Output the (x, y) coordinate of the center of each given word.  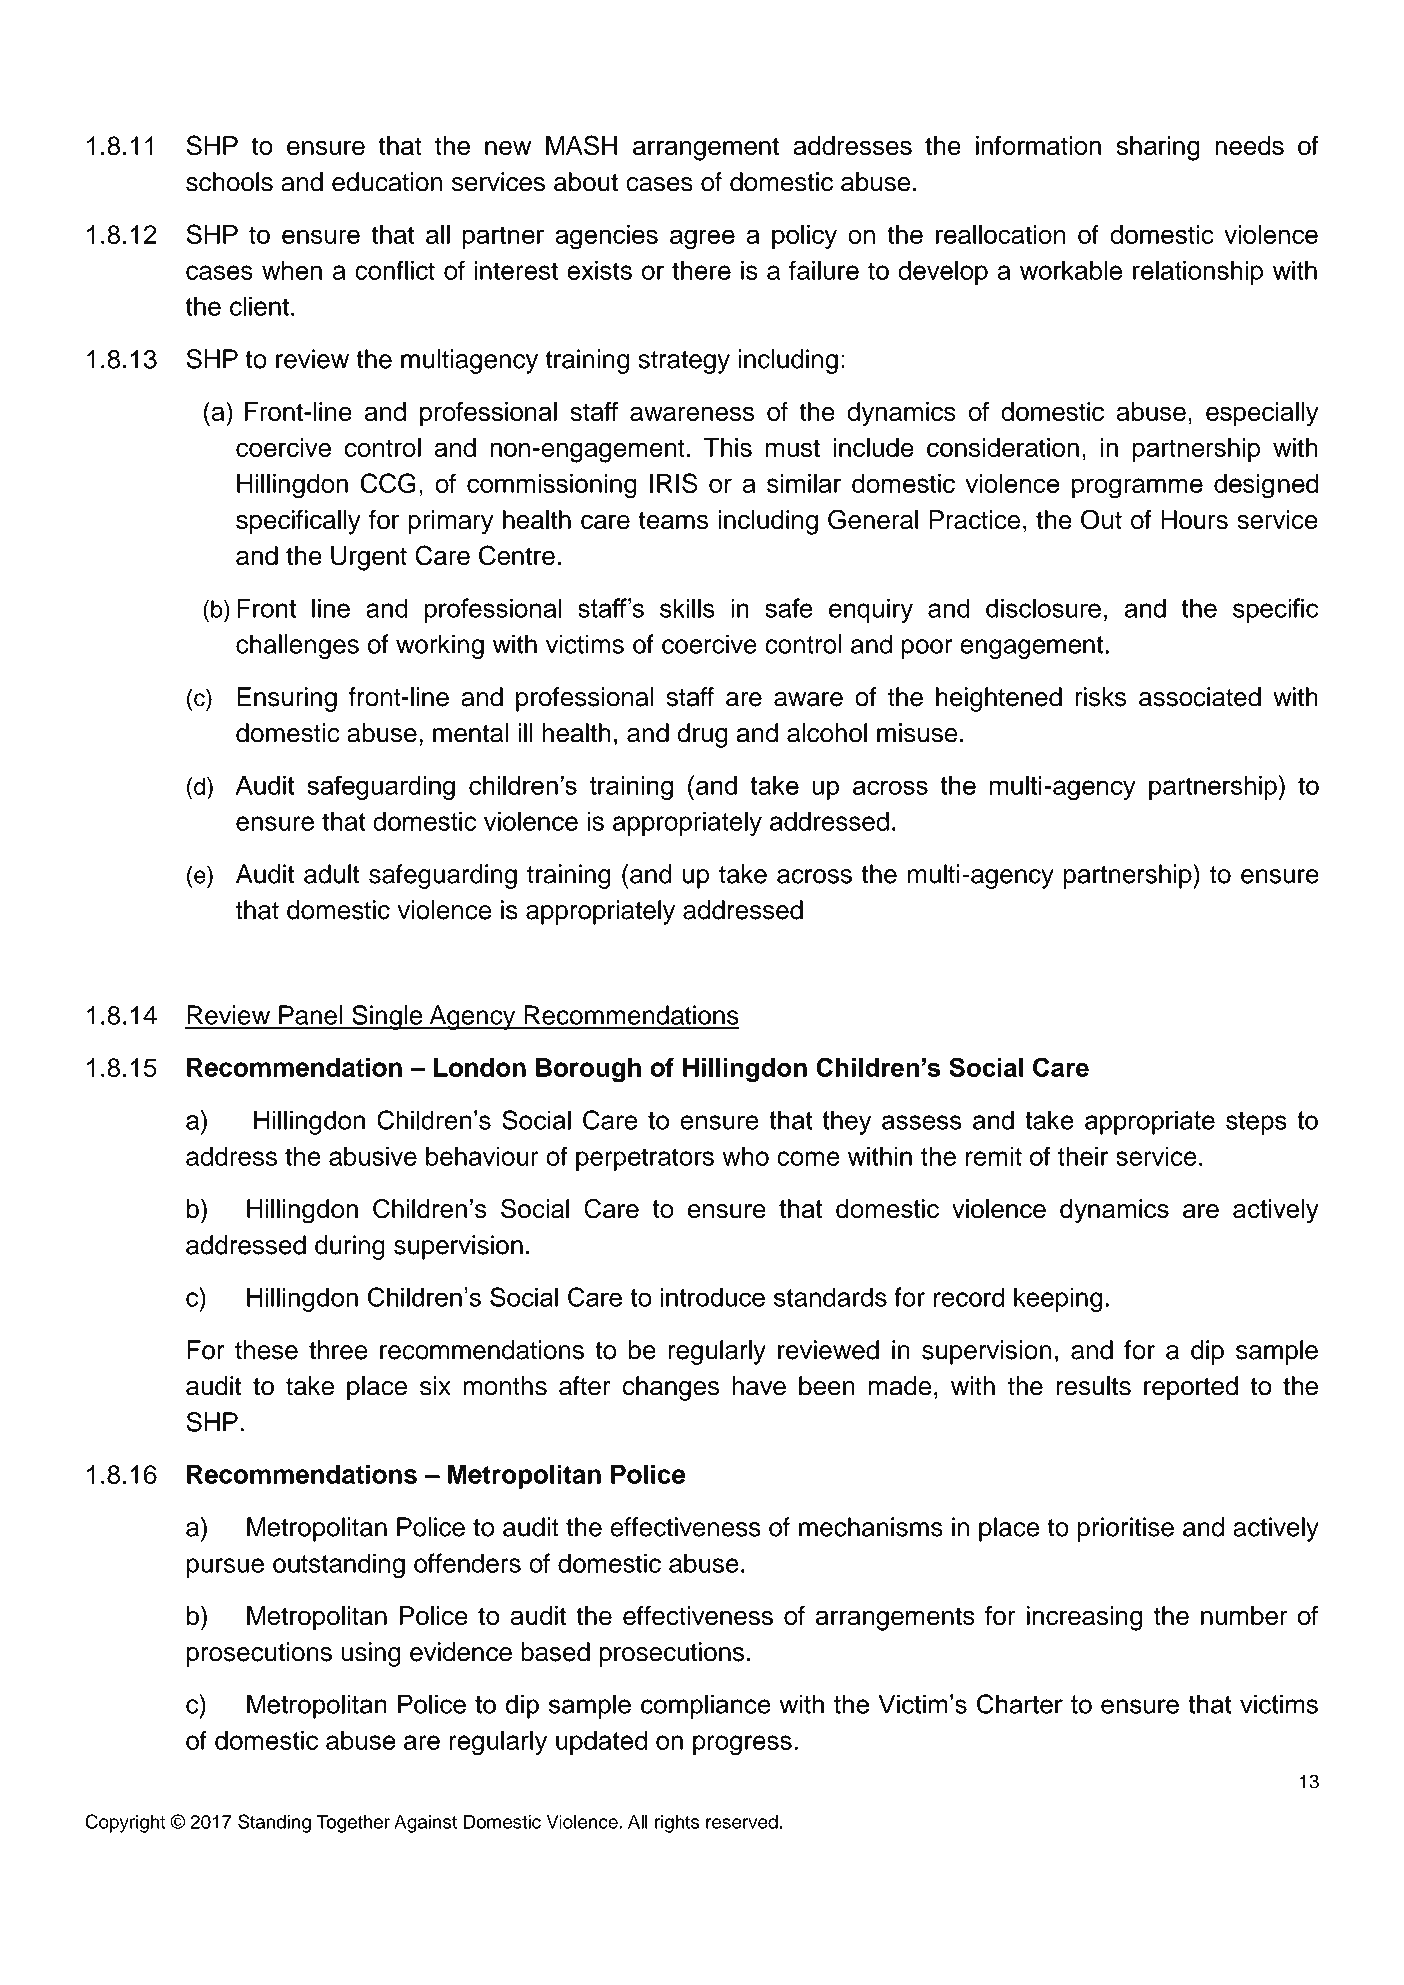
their (1083, 1156)
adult (331, 874)
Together (353, 1823)
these (266, 1350)
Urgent (369, 558)
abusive (373, 1156)
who (745, 1156)
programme (1137, 488)
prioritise (1126, 1529)
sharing (1158, 148)
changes (671, 1388)
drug (702, 735)
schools (229, 182)
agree (702, 239)
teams (673, 520)
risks (1101, 697)
